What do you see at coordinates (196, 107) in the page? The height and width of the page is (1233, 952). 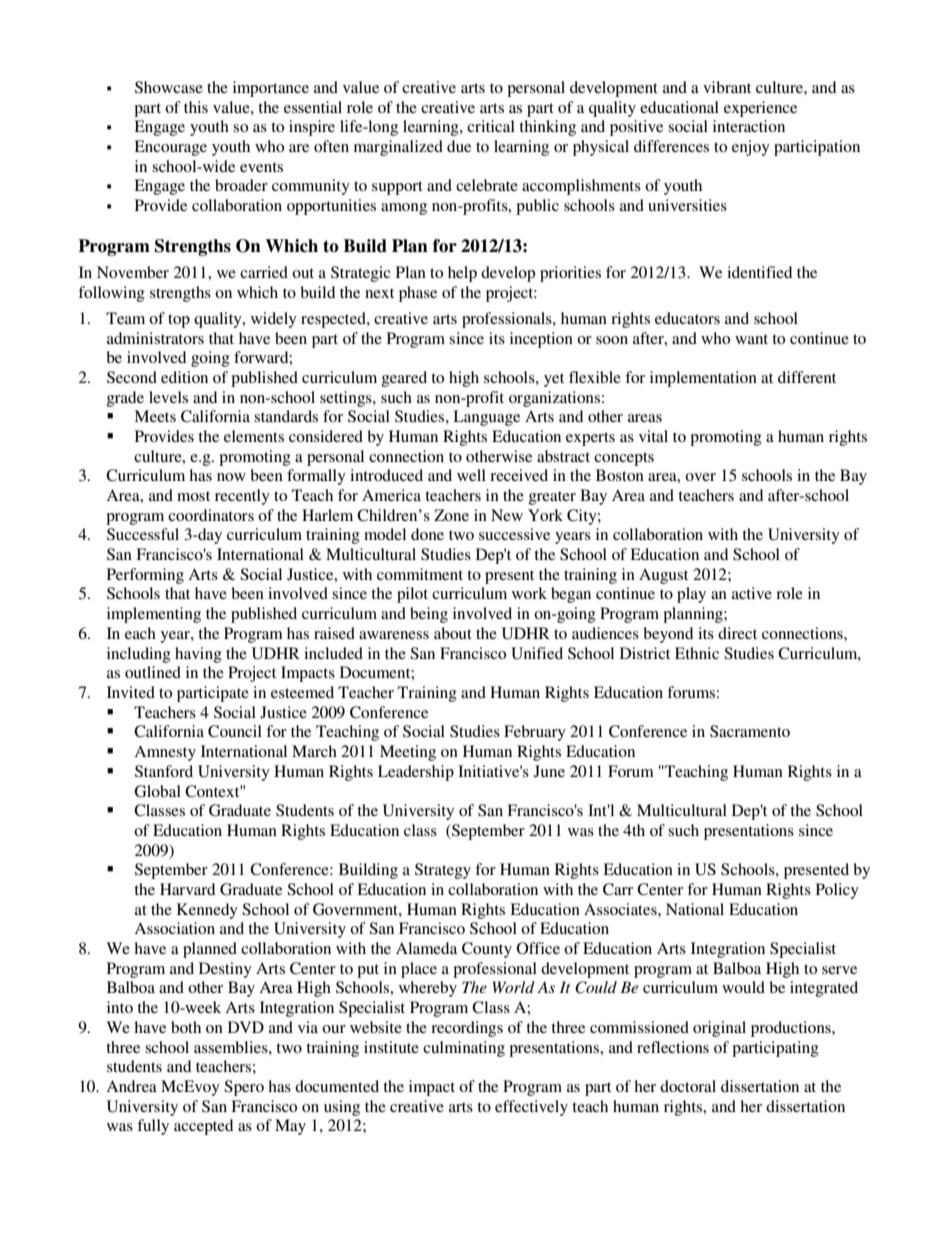 I see `this` at bounding box center [196, 107].
